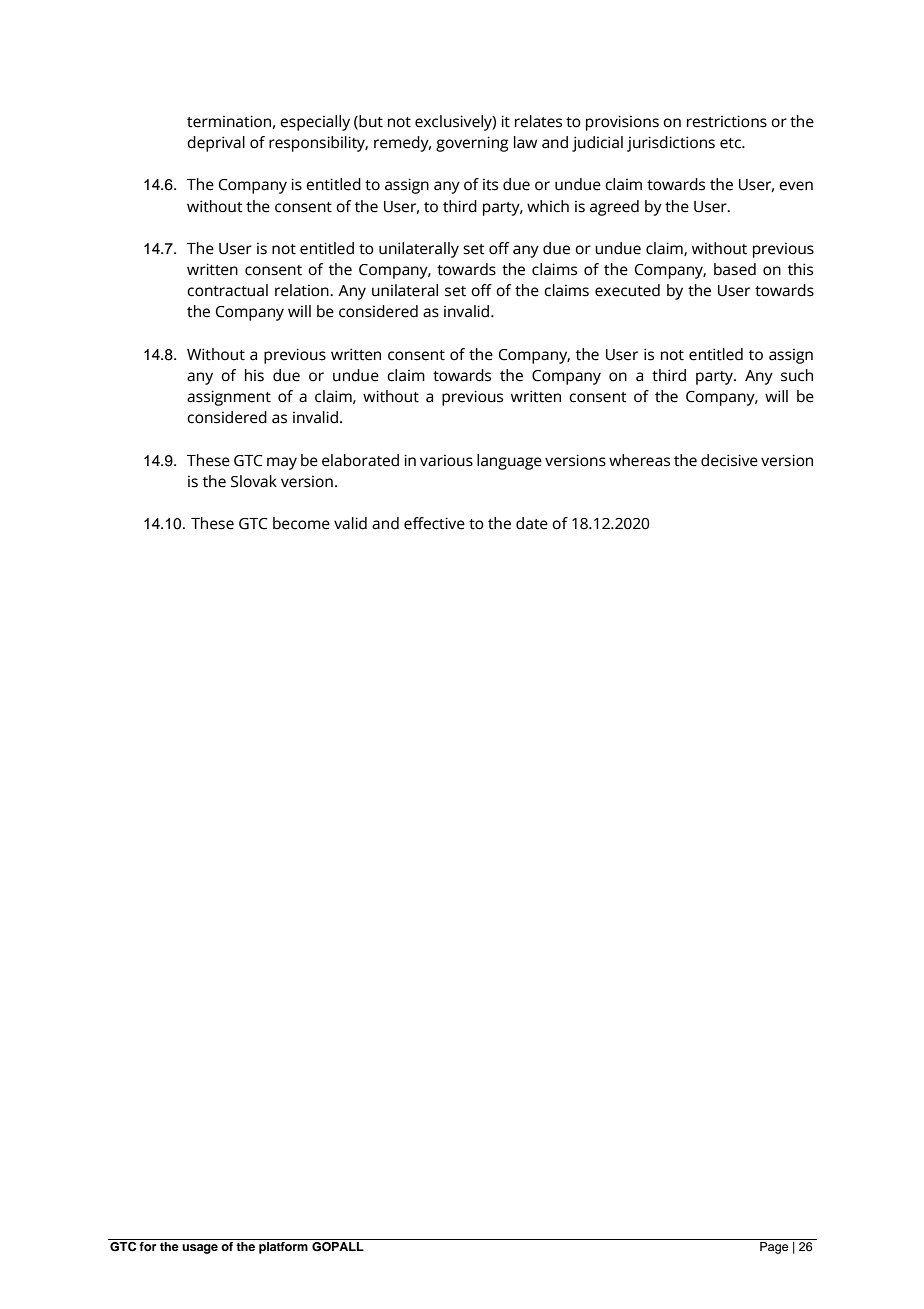  What do you see at coordinates (318, 144) in the screenshot?
I see `responsibility` at bounding box center [318, 144].
